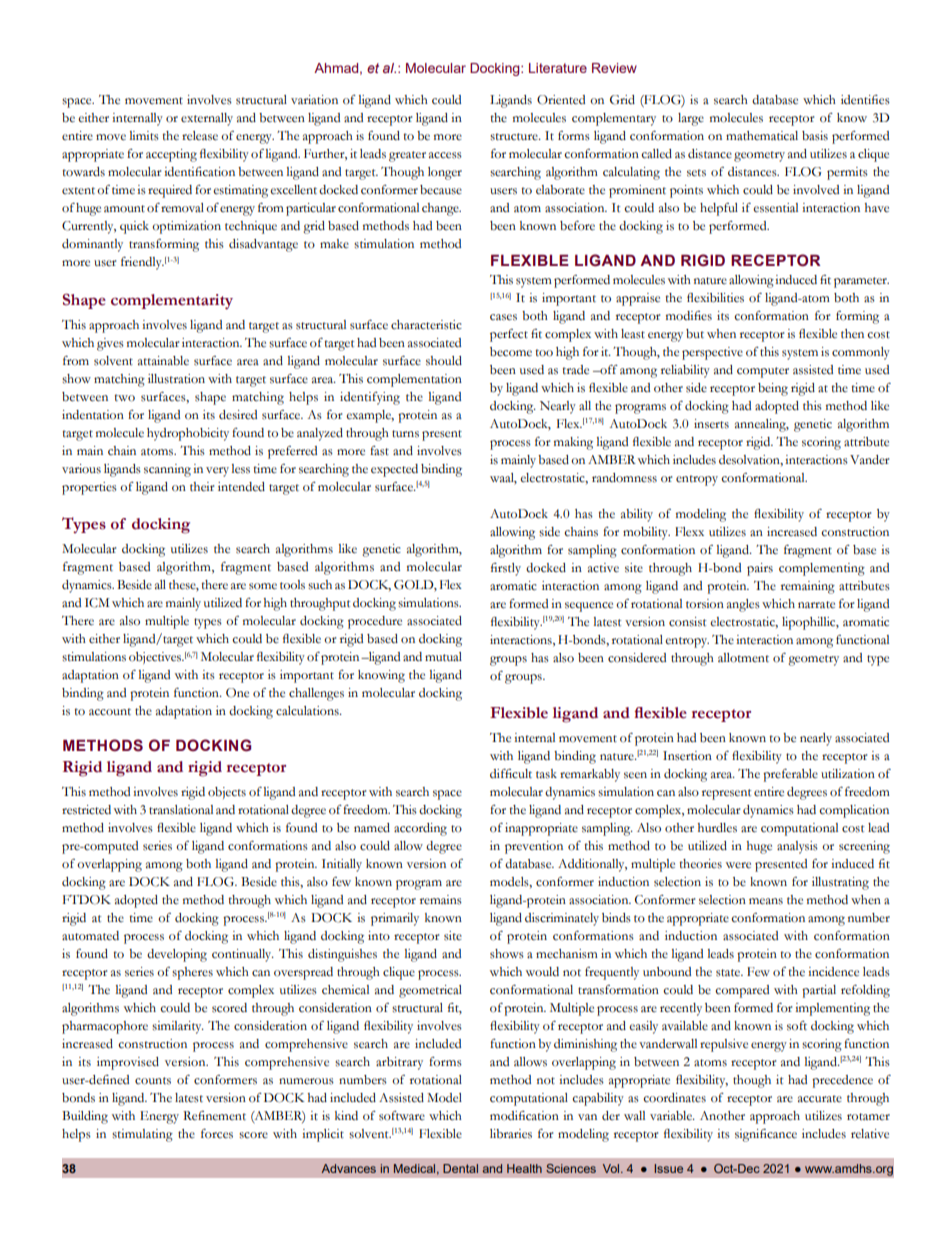 Image resolution: width=952 pixels, height=1233 pixels. Describe the element at coordinates (188, 434) in the page. I see `hydrophobicity` at that location.
